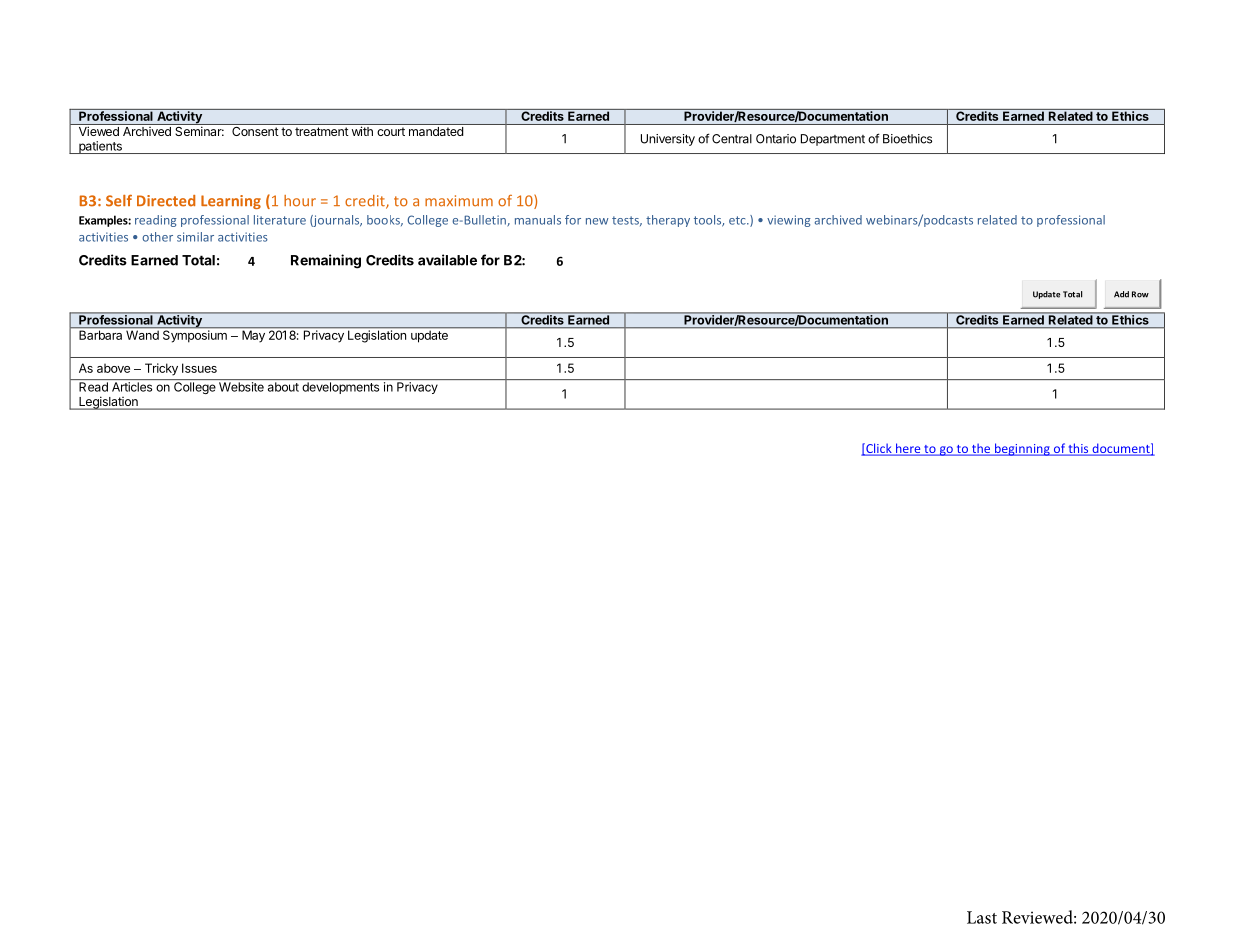 This screenshot has width=1233, height=952. Describe the element at coordinates (283, 387) in the screenshot. I see `about` at that location.
